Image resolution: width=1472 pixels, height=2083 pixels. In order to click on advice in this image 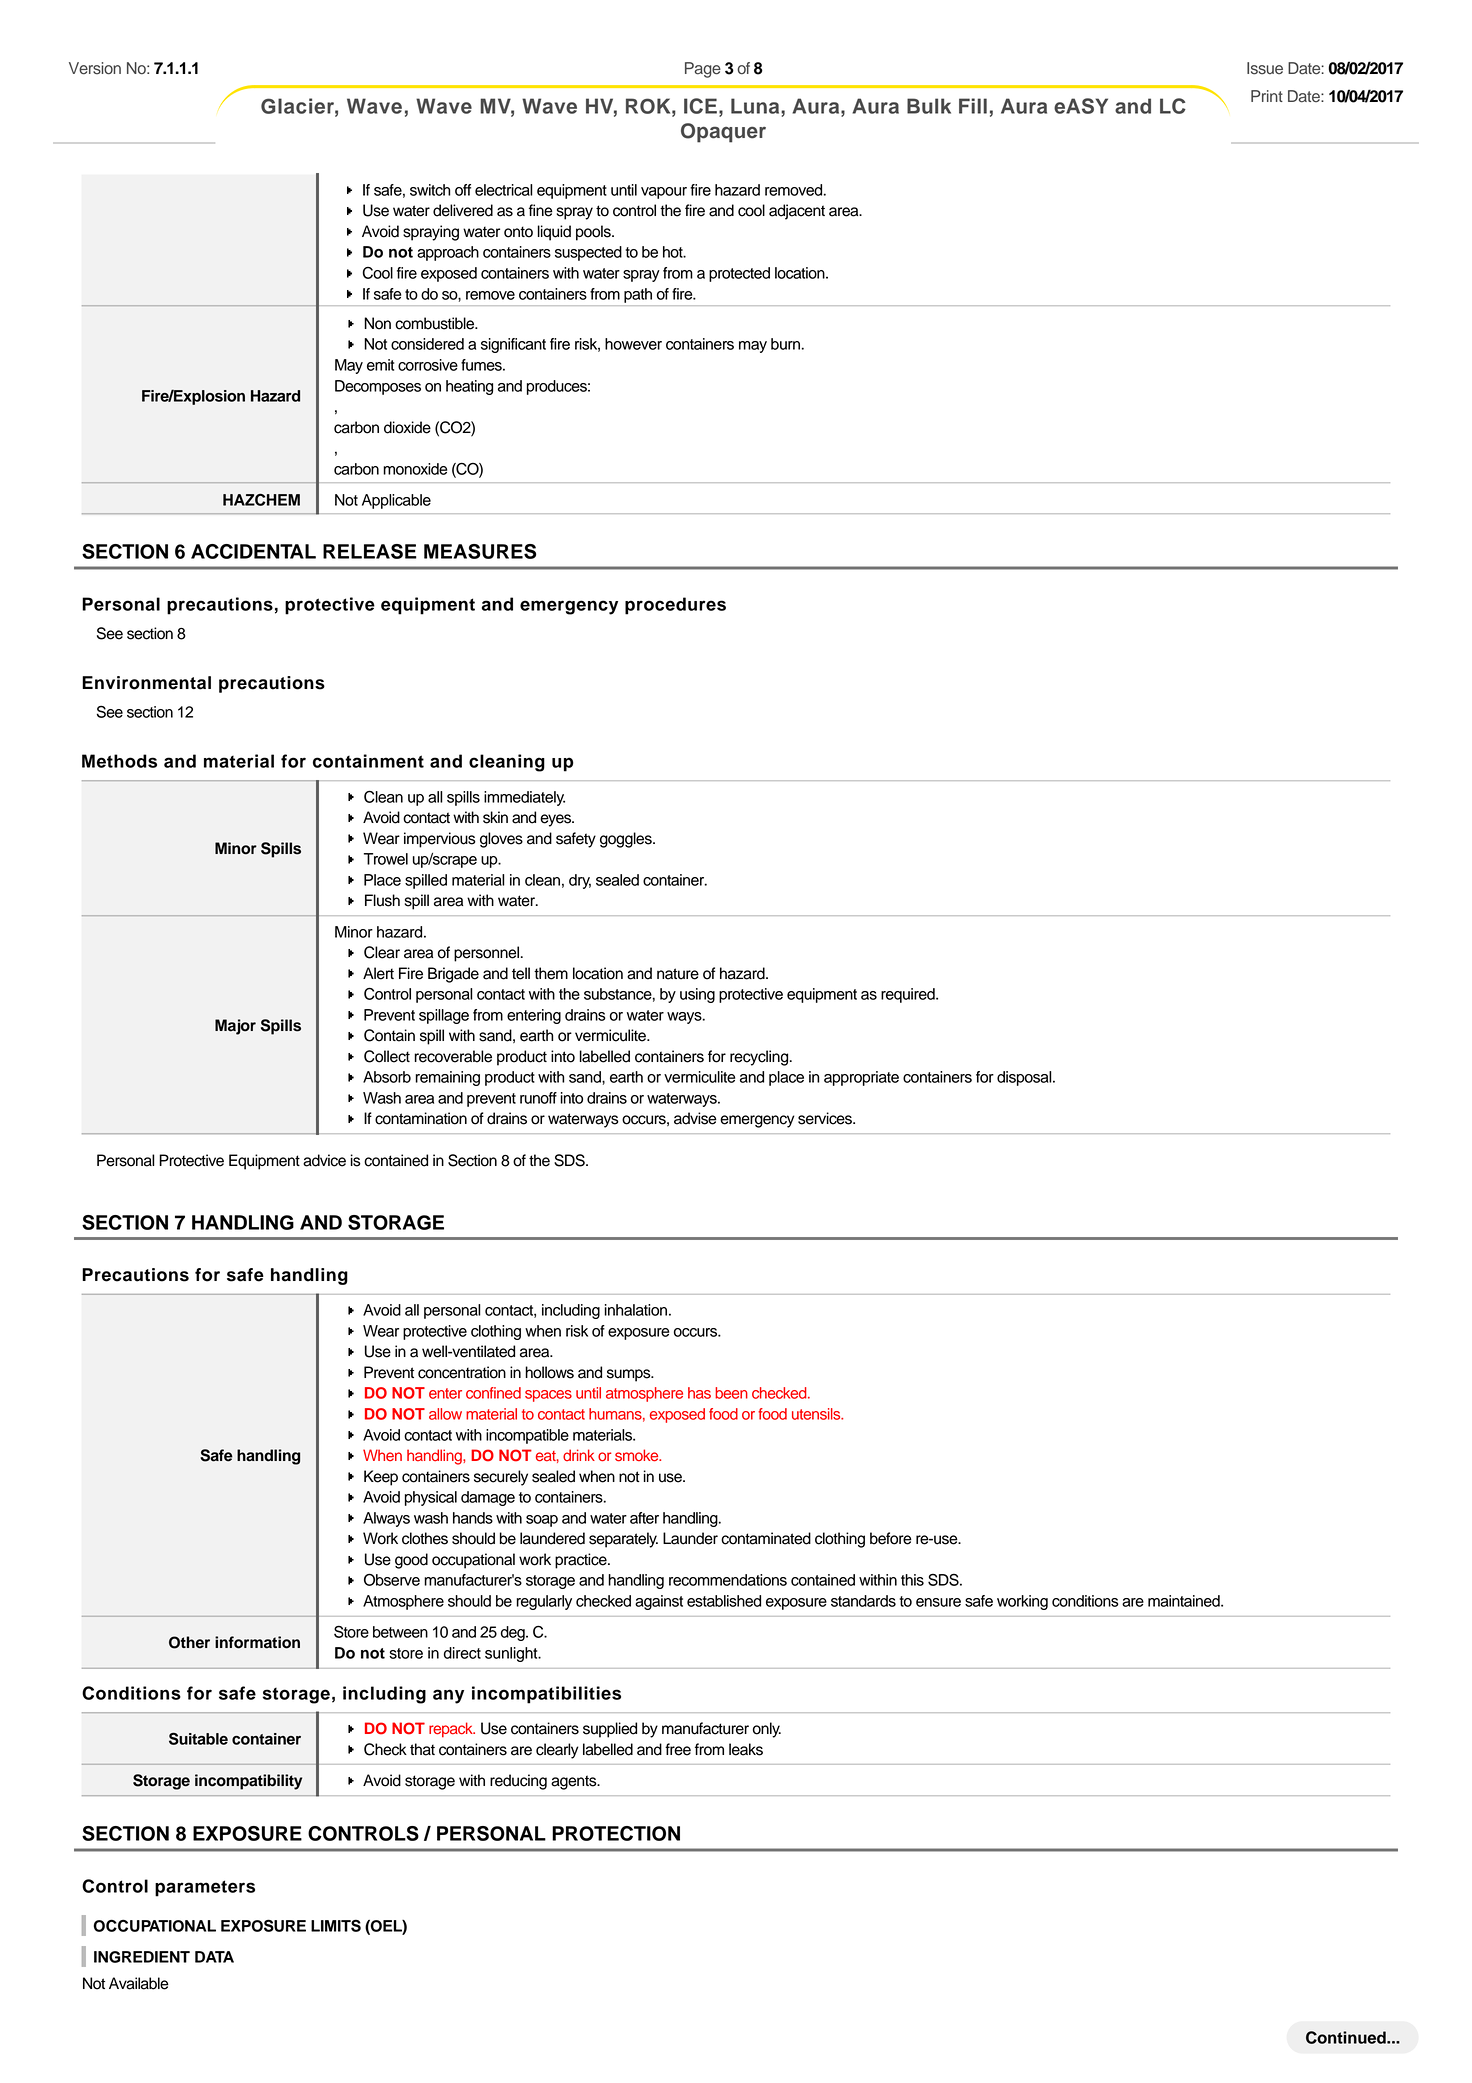, I will do `click(324, 1160)`.
